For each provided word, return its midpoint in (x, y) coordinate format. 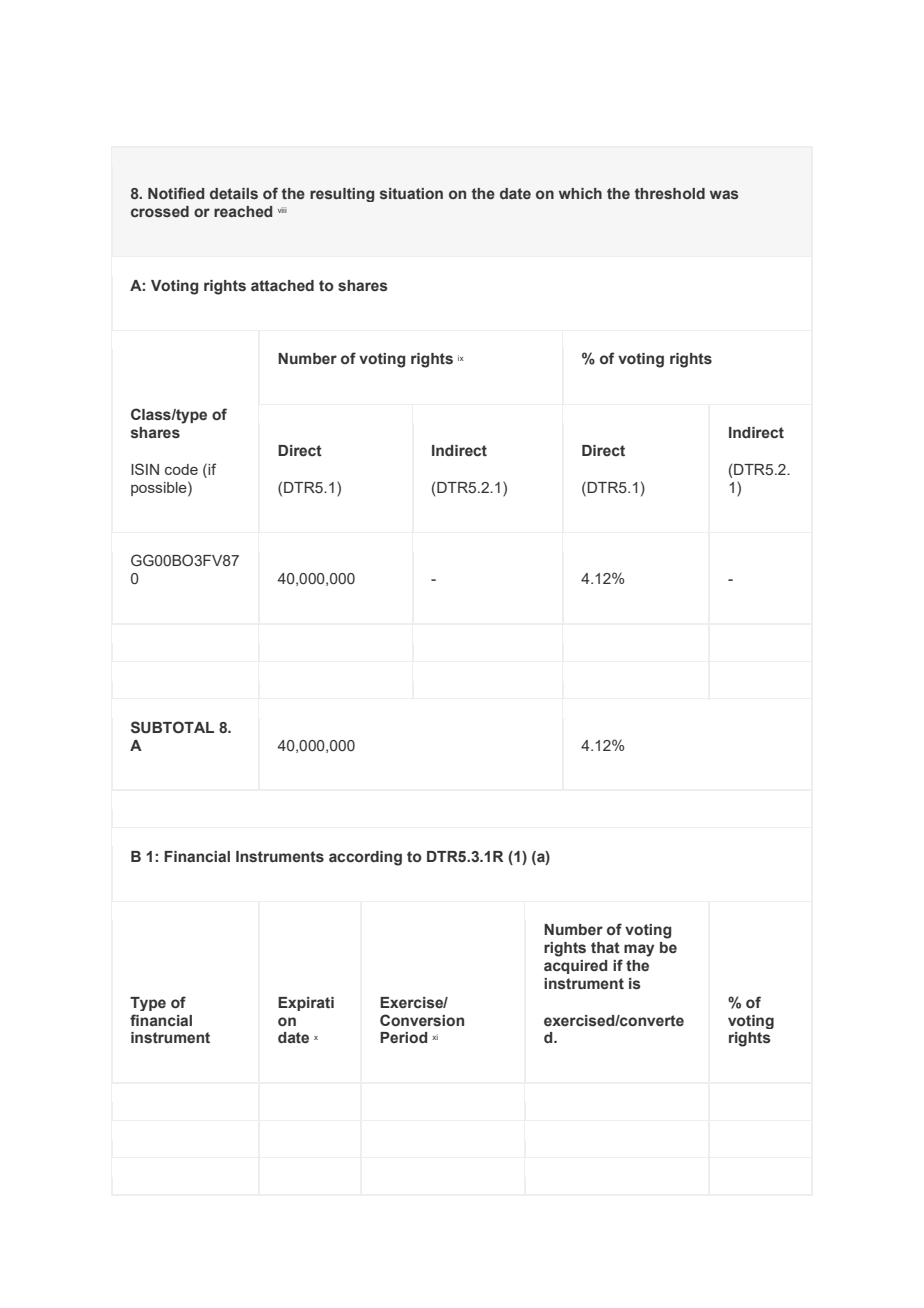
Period (404, 1037)
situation (411, 193)
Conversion (422, 1020)
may (639, 950)
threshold (670, 193)
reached (243, 211)
